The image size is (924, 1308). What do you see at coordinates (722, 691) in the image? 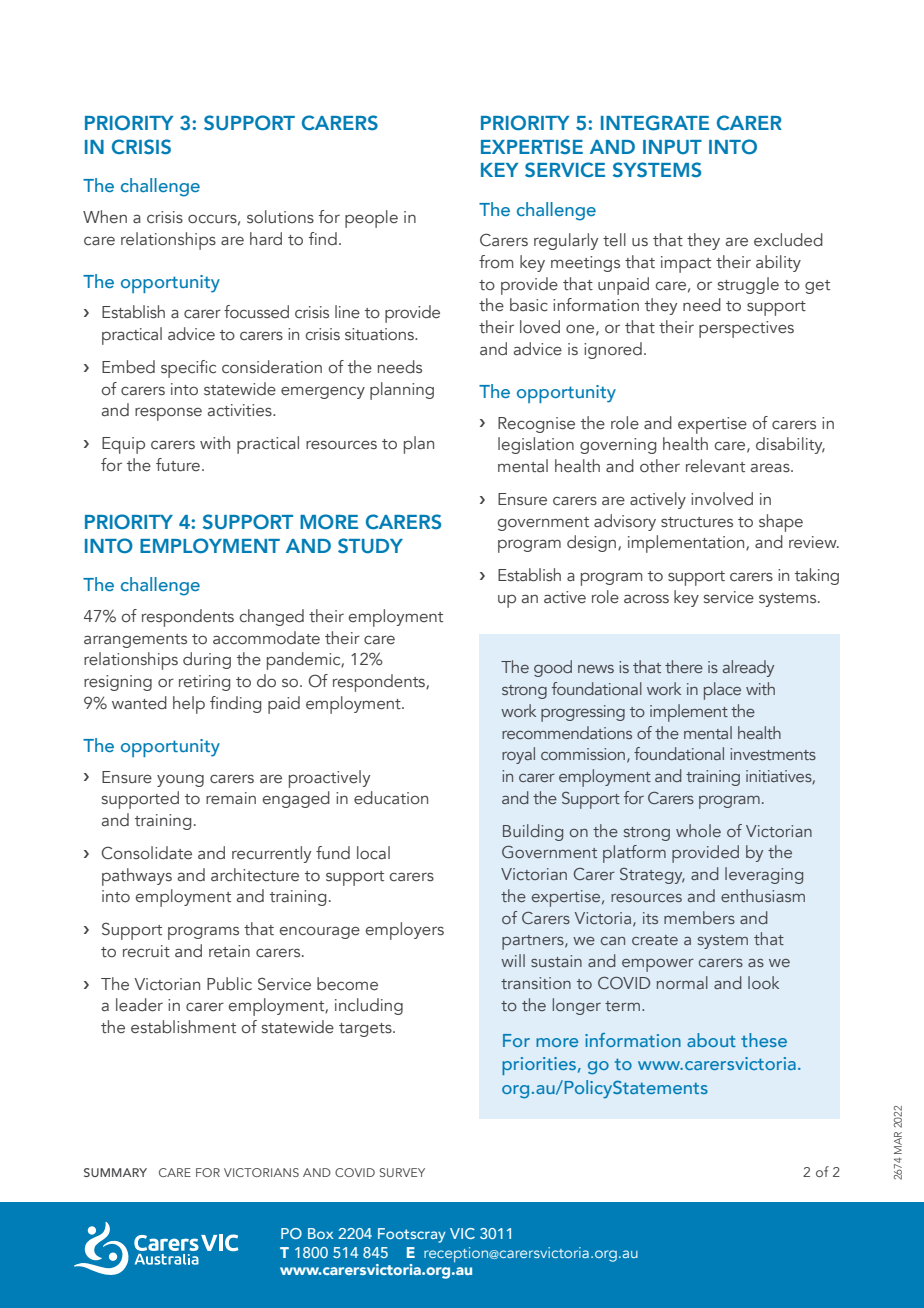
I see `place` at bounding box center [722, 691].
